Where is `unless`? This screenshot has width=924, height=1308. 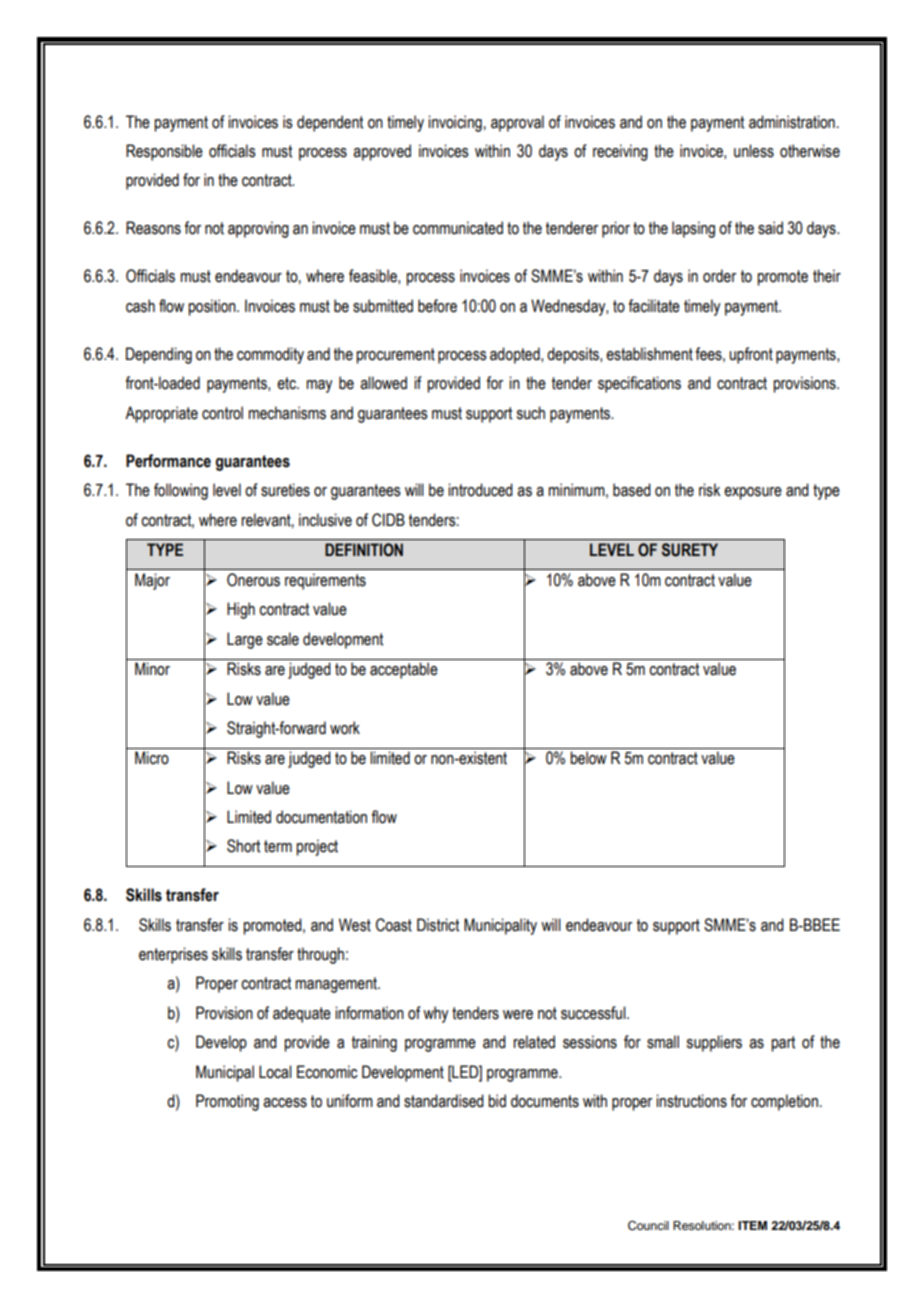 unless is located at coordinates (754, 151).
